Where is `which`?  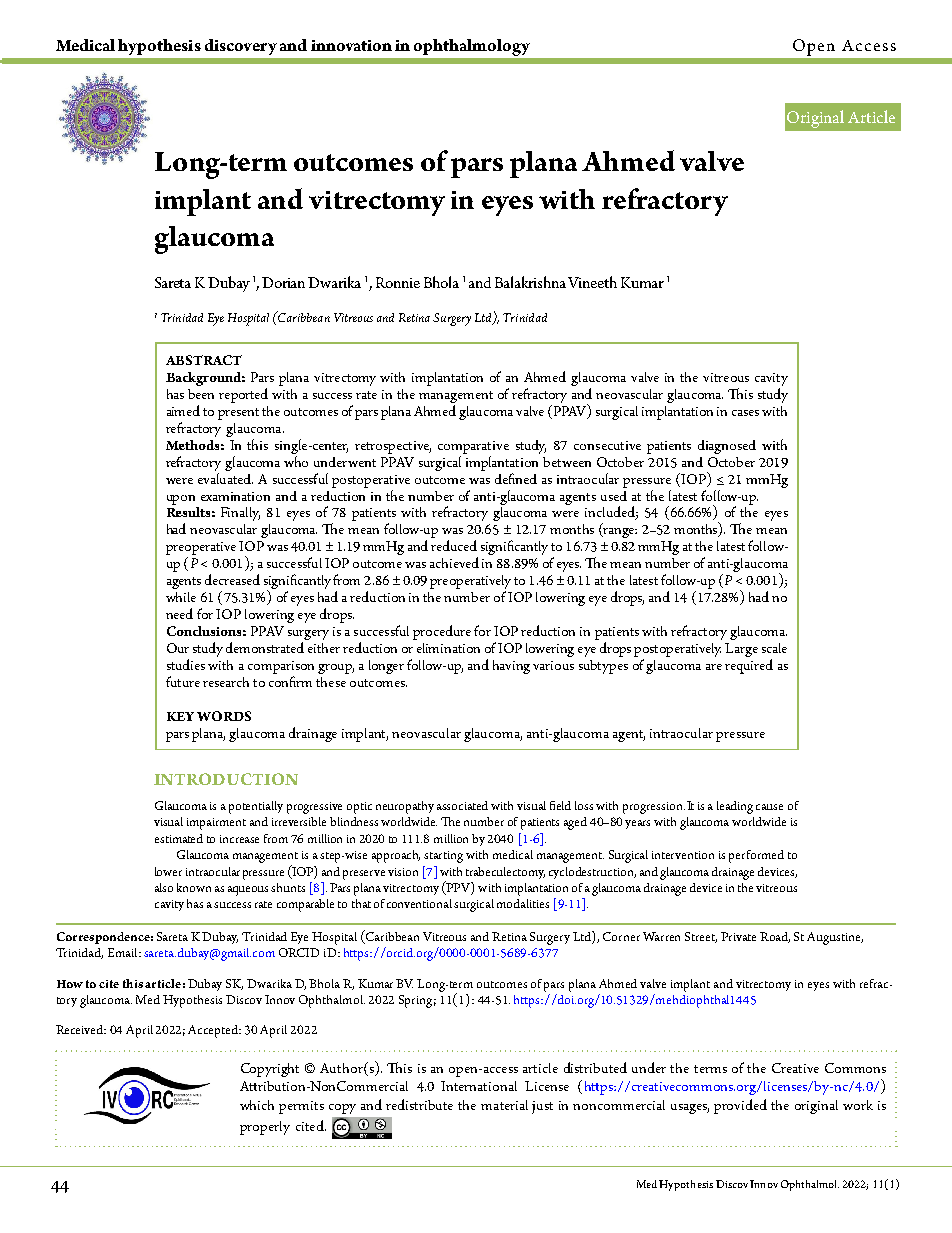
which is located at coordinates (257, 1105).
